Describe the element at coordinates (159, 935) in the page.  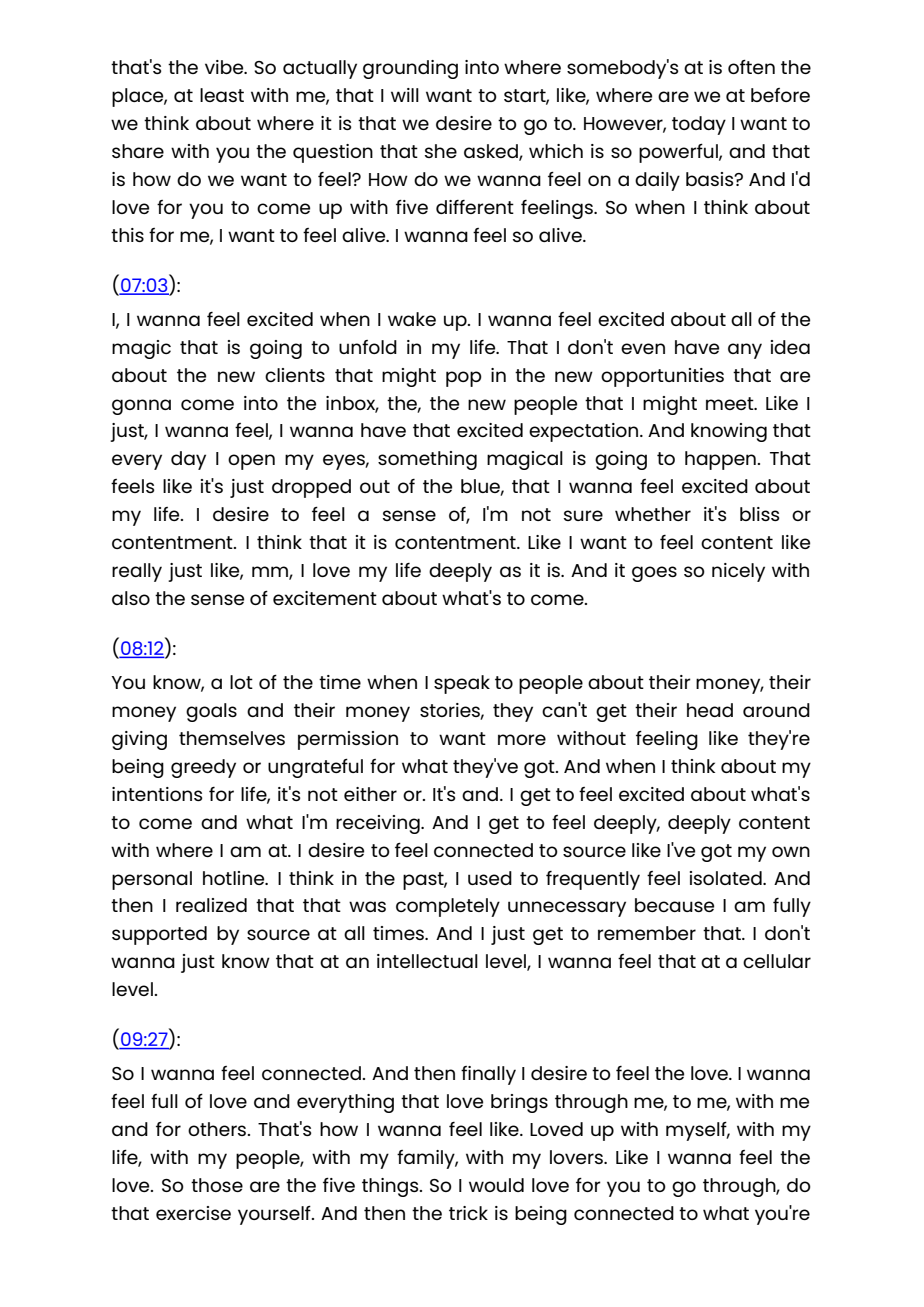
I see `supported` at that location.
